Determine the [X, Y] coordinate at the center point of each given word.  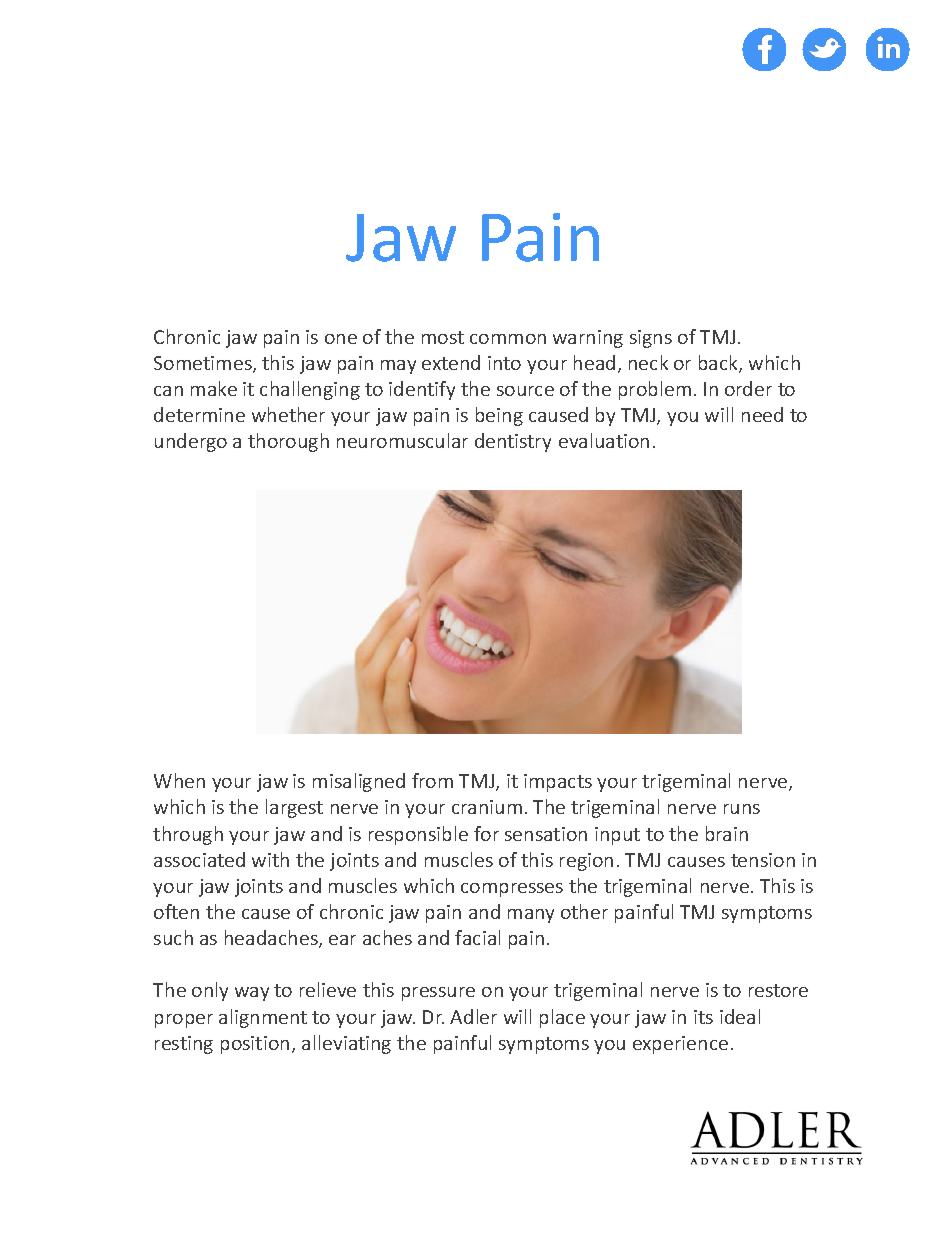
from [432, 780]
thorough [288, 442]
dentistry [513, 442]
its [703, 1017]
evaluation [604, 440]
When [179, 780]
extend [451, 362]
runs [742, 809]
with [270, 859]
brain [727, 833]
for [486, 833]
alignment [263, 1018]
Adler [473, 1016]
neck [648, 362]
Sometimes [204, 364]
